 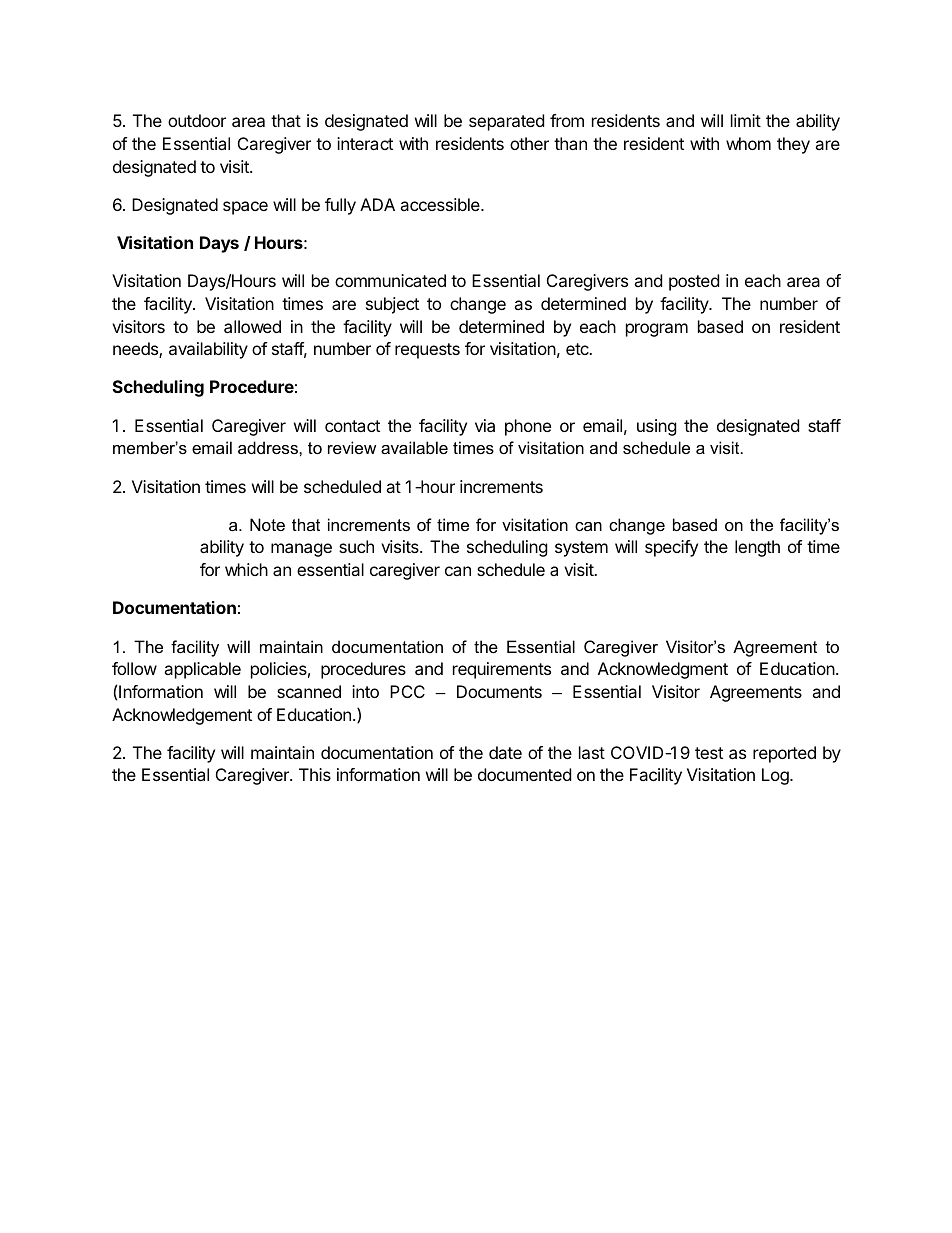 I want to click on address, so click(x=269, y=447).
